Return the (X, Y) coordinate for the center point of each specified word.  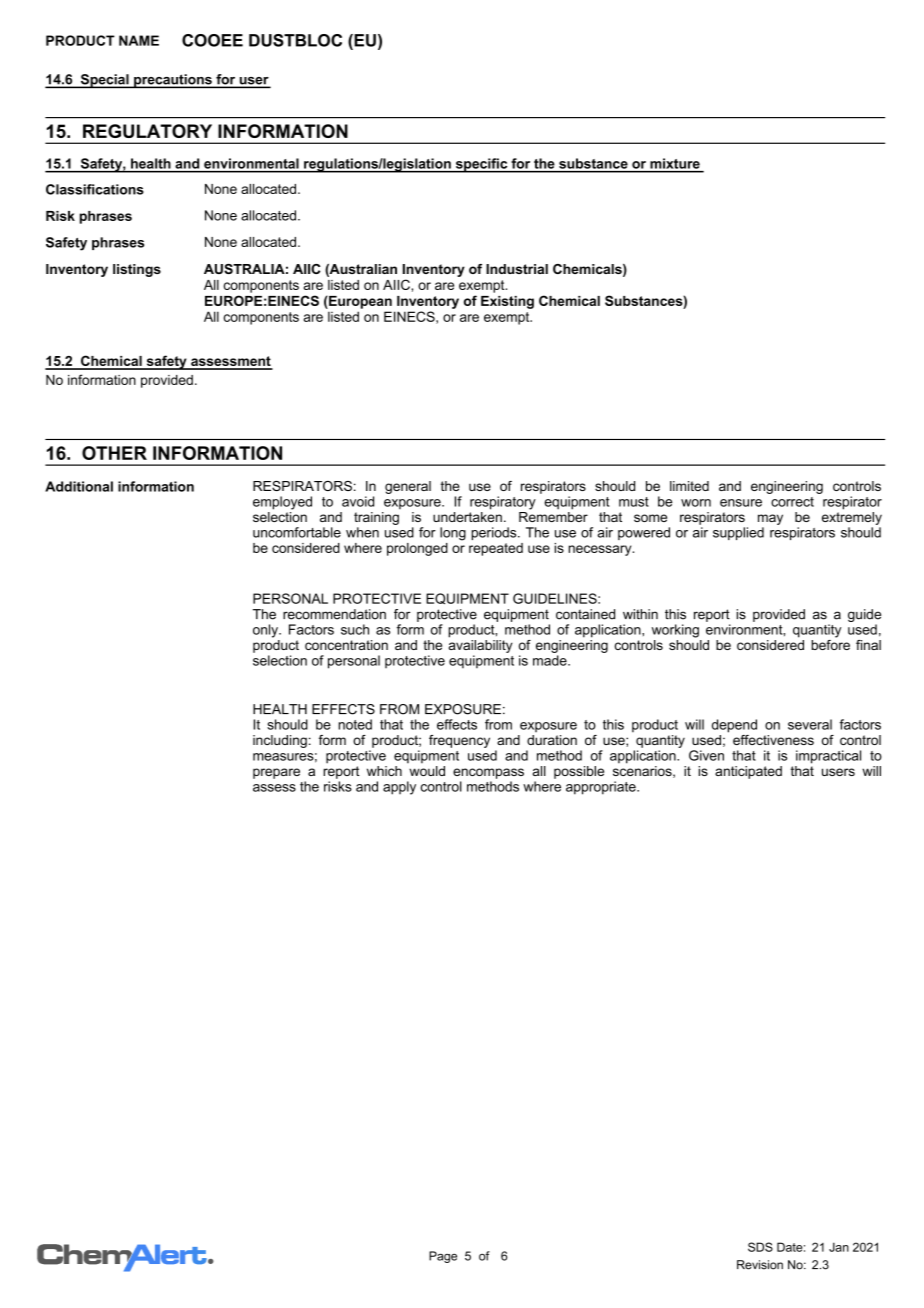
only (266, 631)
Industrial (517, 269)
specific (481, 165)
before (830, 643)
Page (443, 1257)
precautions (173, 81)
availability (481, 645)
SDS (760, 1247)
